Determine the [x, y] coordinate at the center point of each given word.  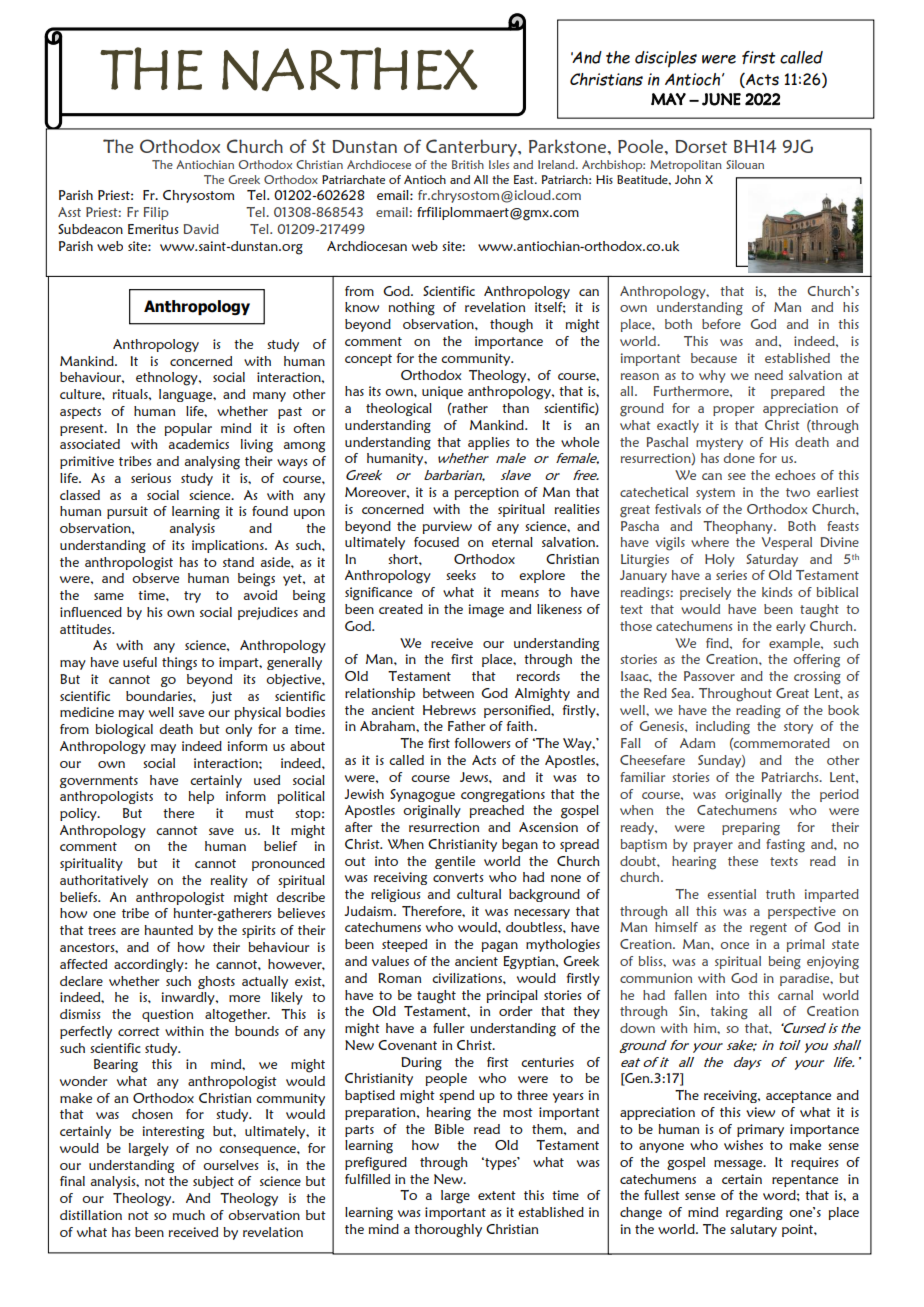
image [486, 611]
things [179, 663]
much [189, 1215]
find [718, 643]
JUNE [721, 99]
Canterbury [472, 148]
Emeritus [153, 229]
